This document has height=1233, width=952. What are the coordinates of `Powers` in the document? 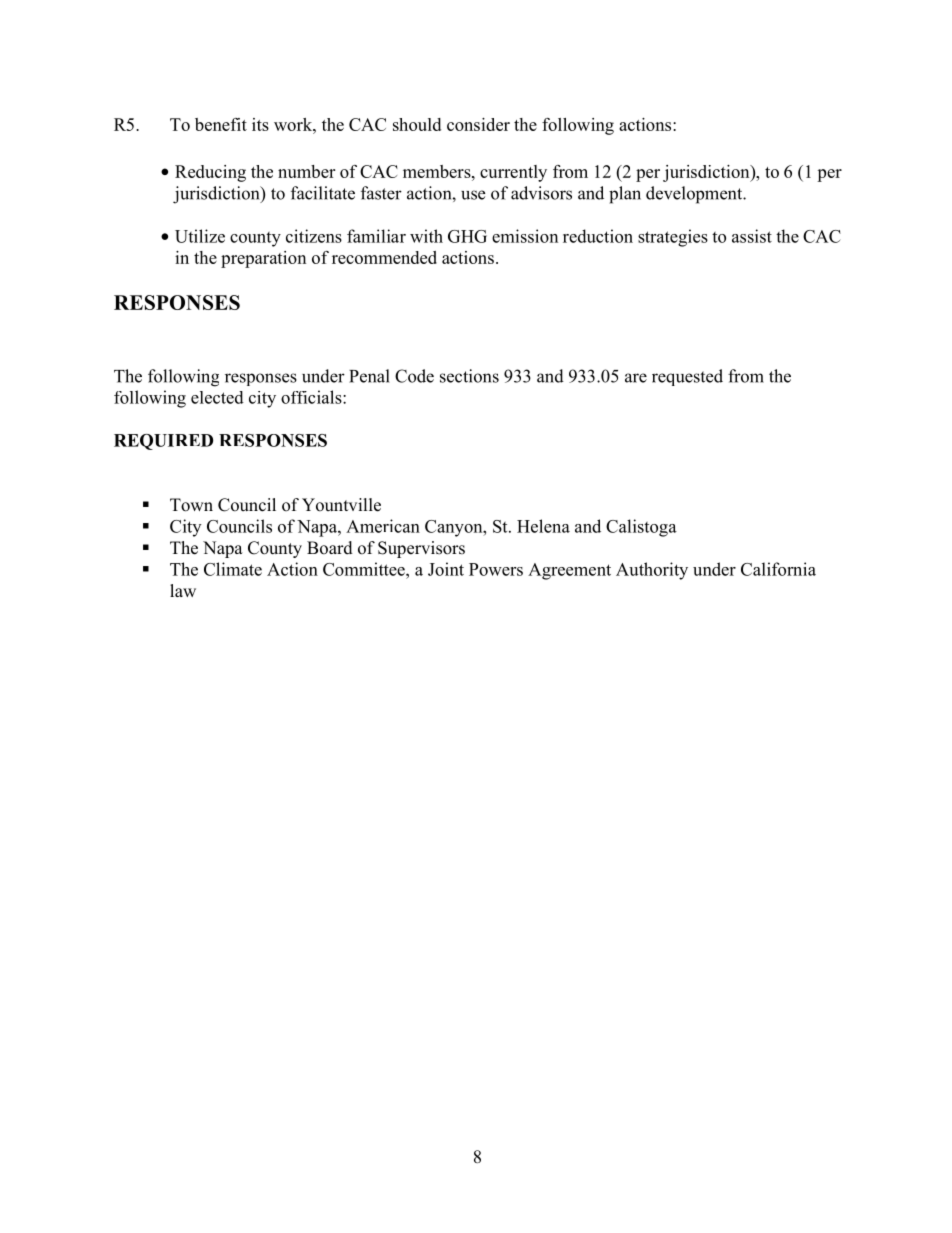 It's located at (496, 569).
